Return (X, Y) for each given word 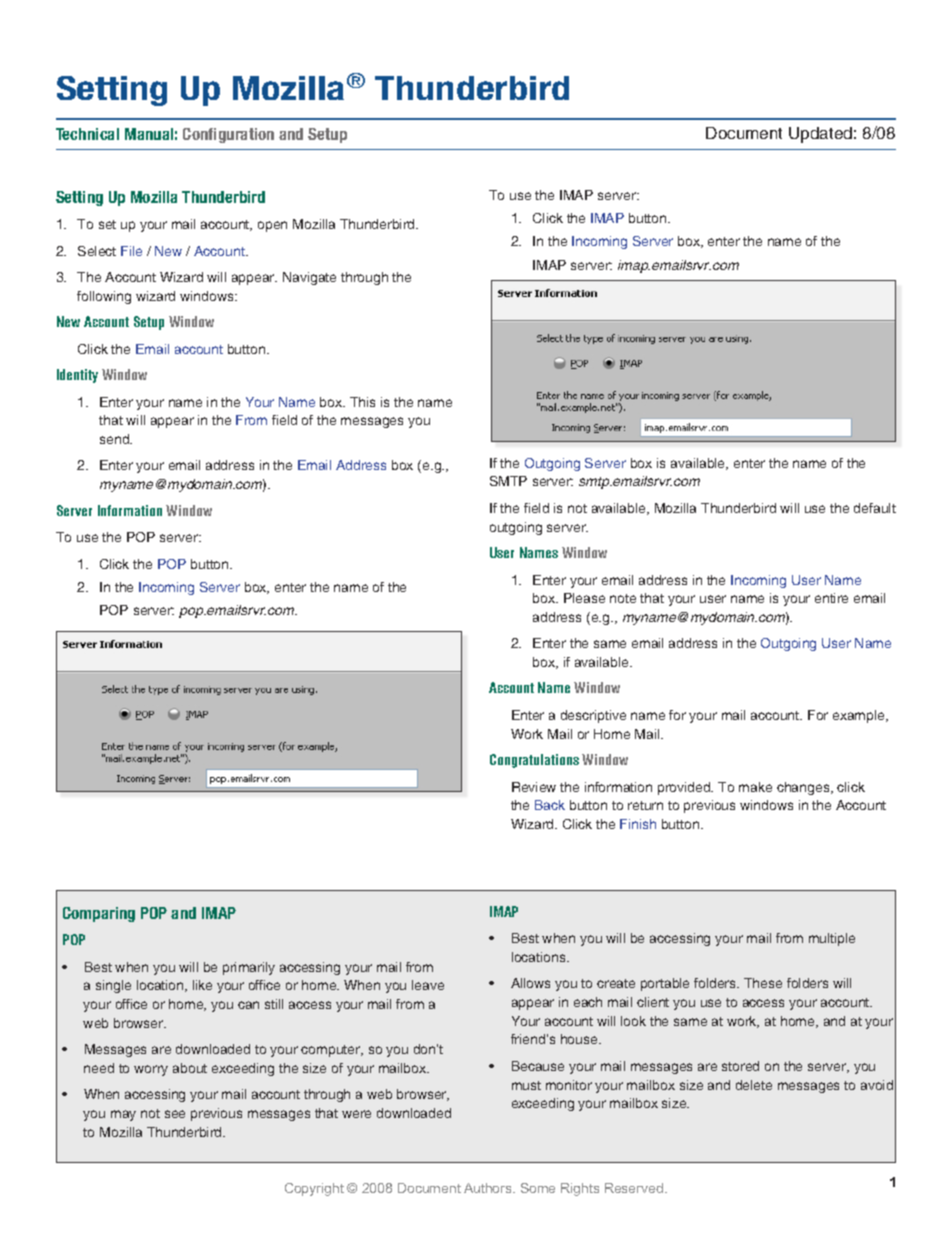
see (175, 1114)
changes (804, 788)
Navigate (309, 278)
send (116, 439)
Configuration (228, 135)
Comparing (99, 914)
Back (550, 805)
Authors (489, 1188)
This (362, 402)
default (875, 508)
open (272, 226)
